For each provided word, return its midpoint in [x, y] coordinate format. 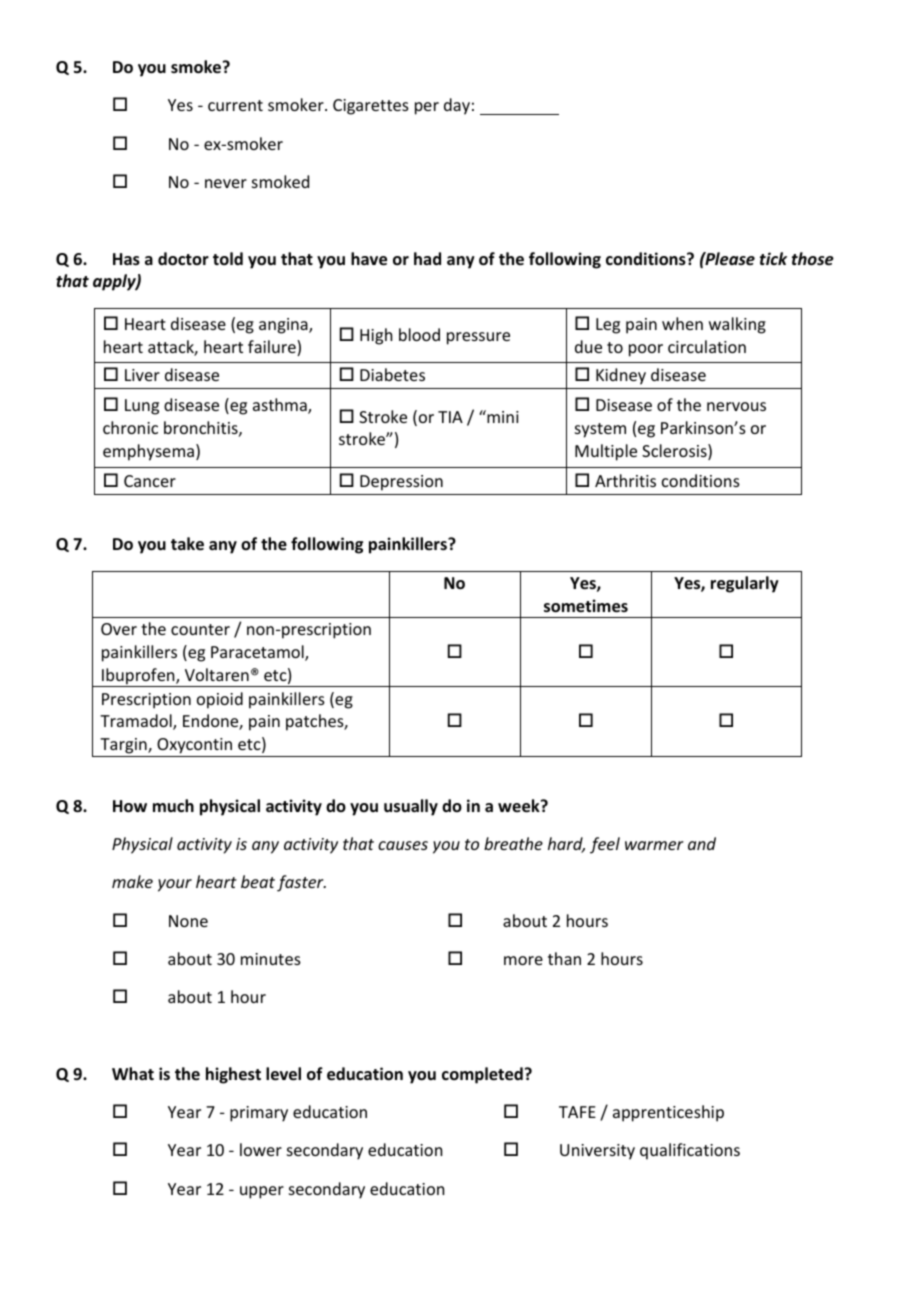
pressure [478, 338]
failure [273, 348]
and [702, 843]
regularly [745, 584]
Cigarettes [371, 107]
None [188, 921]
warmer [654, 845]
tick [773, 258]
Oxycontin [194, 746]
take [187, 544]
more [523, 960]
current [235, 105]
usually [411, 807]
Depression [401, 483]
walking [737, 325]
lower [261, 1149]
